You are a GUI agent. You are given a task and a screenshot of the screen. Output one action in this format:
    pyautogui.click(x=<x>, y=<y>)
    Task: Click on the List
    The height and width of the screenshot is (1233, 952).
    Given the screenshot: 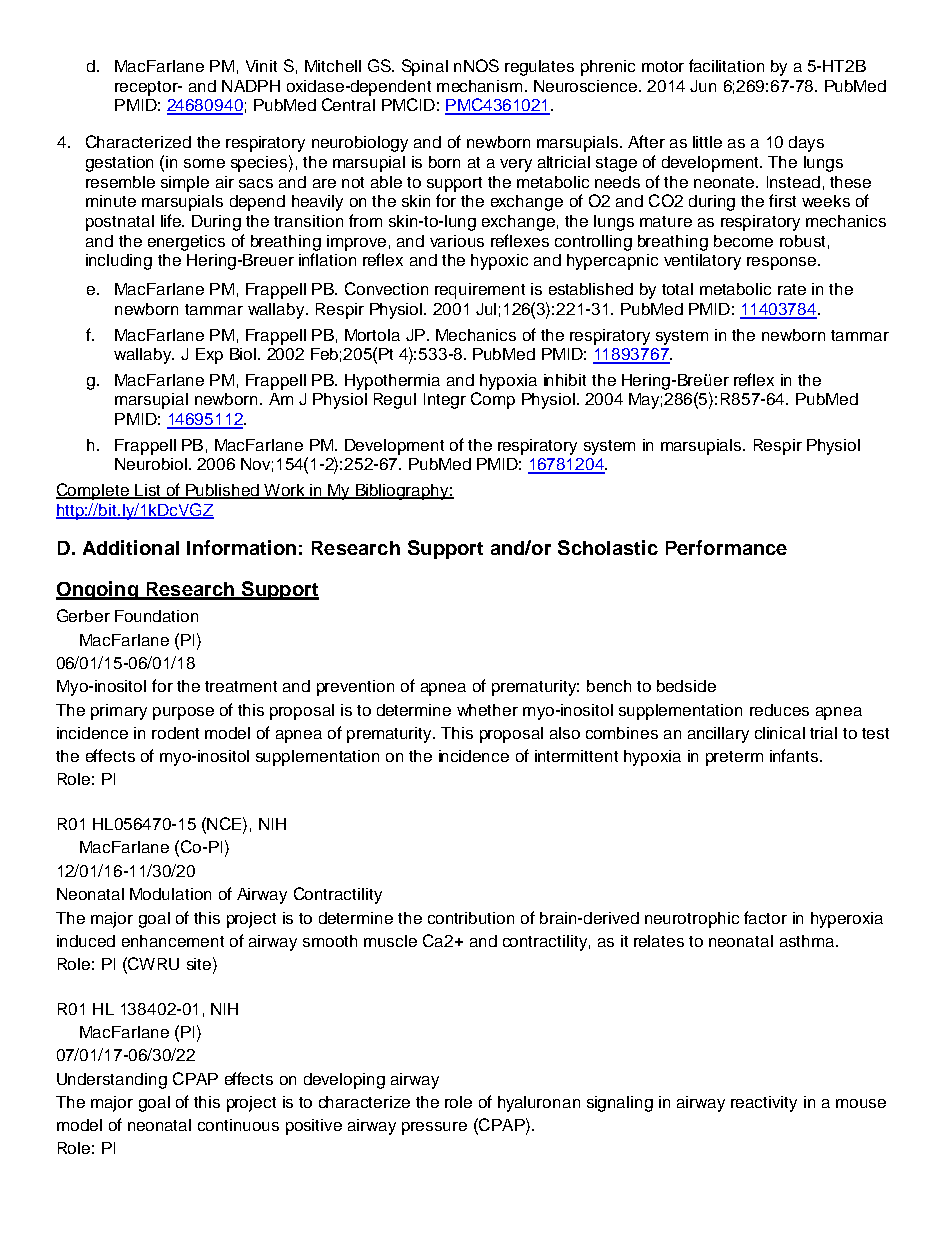 What is the action you would take?
    pyautogui.click(x=148, y=491)
